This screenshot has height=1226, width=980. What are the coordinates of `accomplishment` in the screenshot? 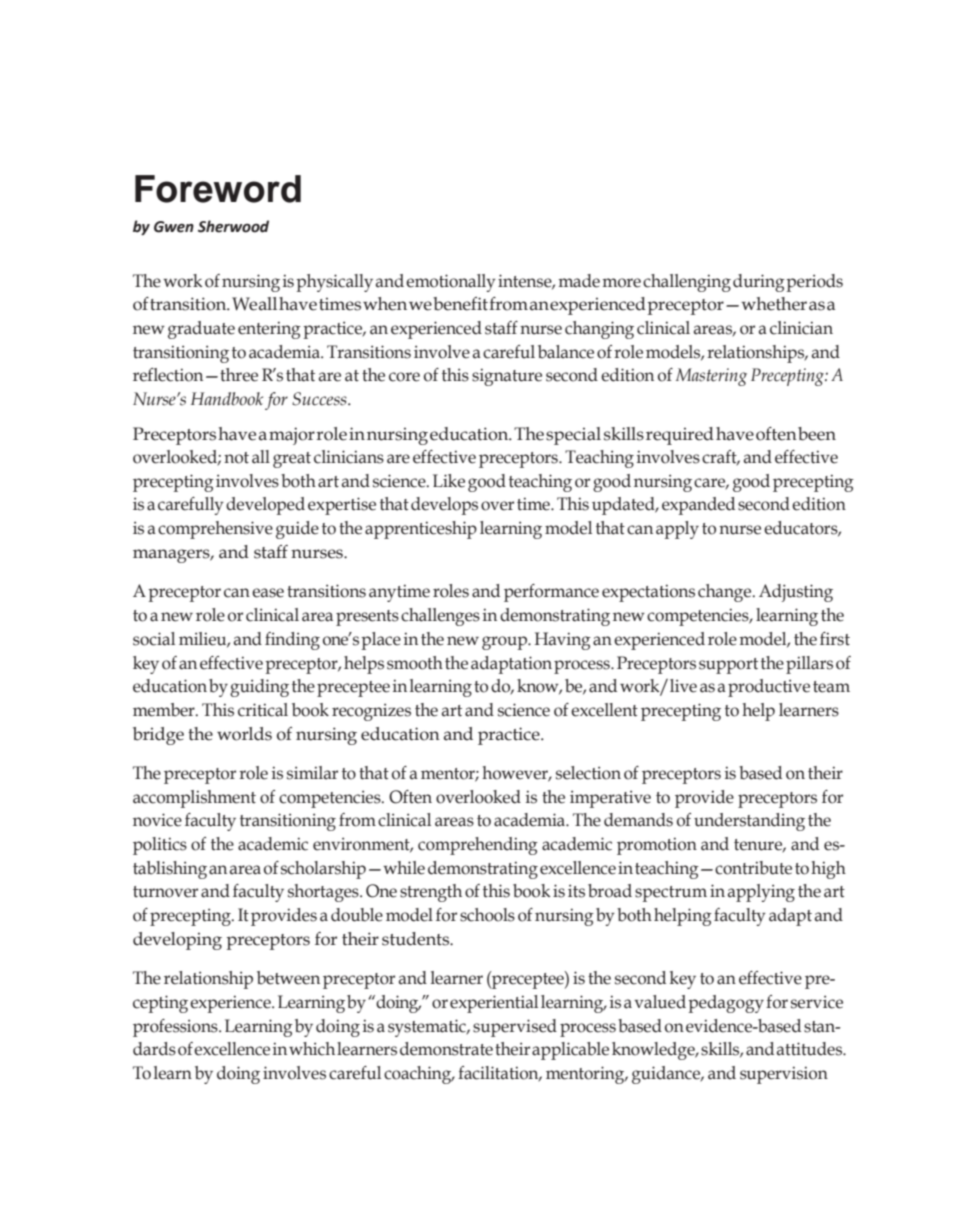 It's located at (194, 799).
